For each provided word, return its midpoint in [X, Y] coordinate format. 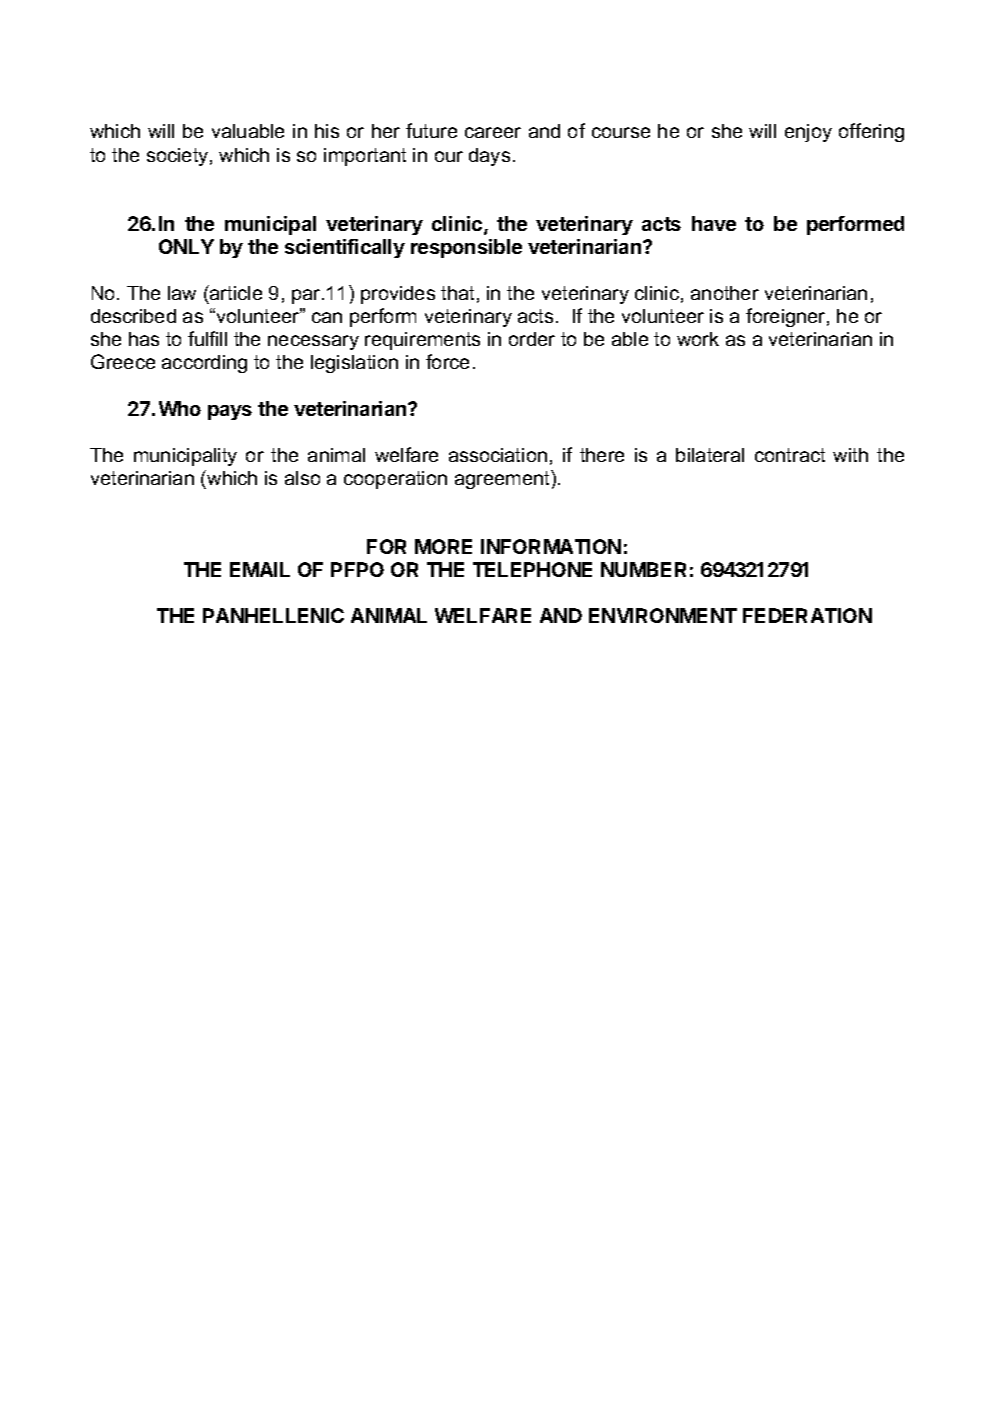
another [725, 293]
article [235, 292]
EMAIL [260, 569]
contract [790, 455]
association [498, 455]
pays [230, 412]
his [327, 131]
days [489, 157]
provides [398, 295]
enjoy [808, 133]
